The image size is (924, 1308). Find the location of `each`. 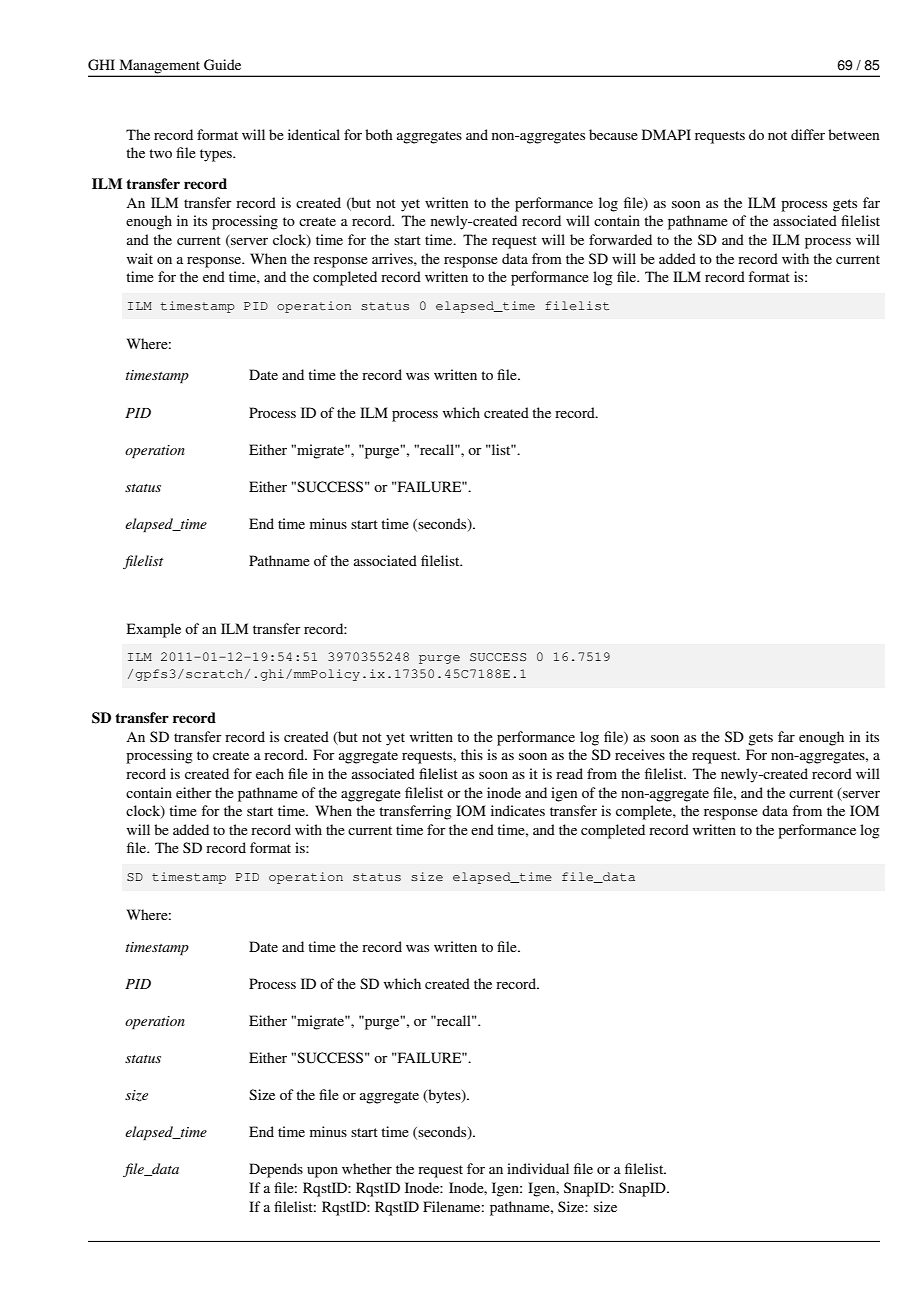

each is located at coordinates (270, 773).
